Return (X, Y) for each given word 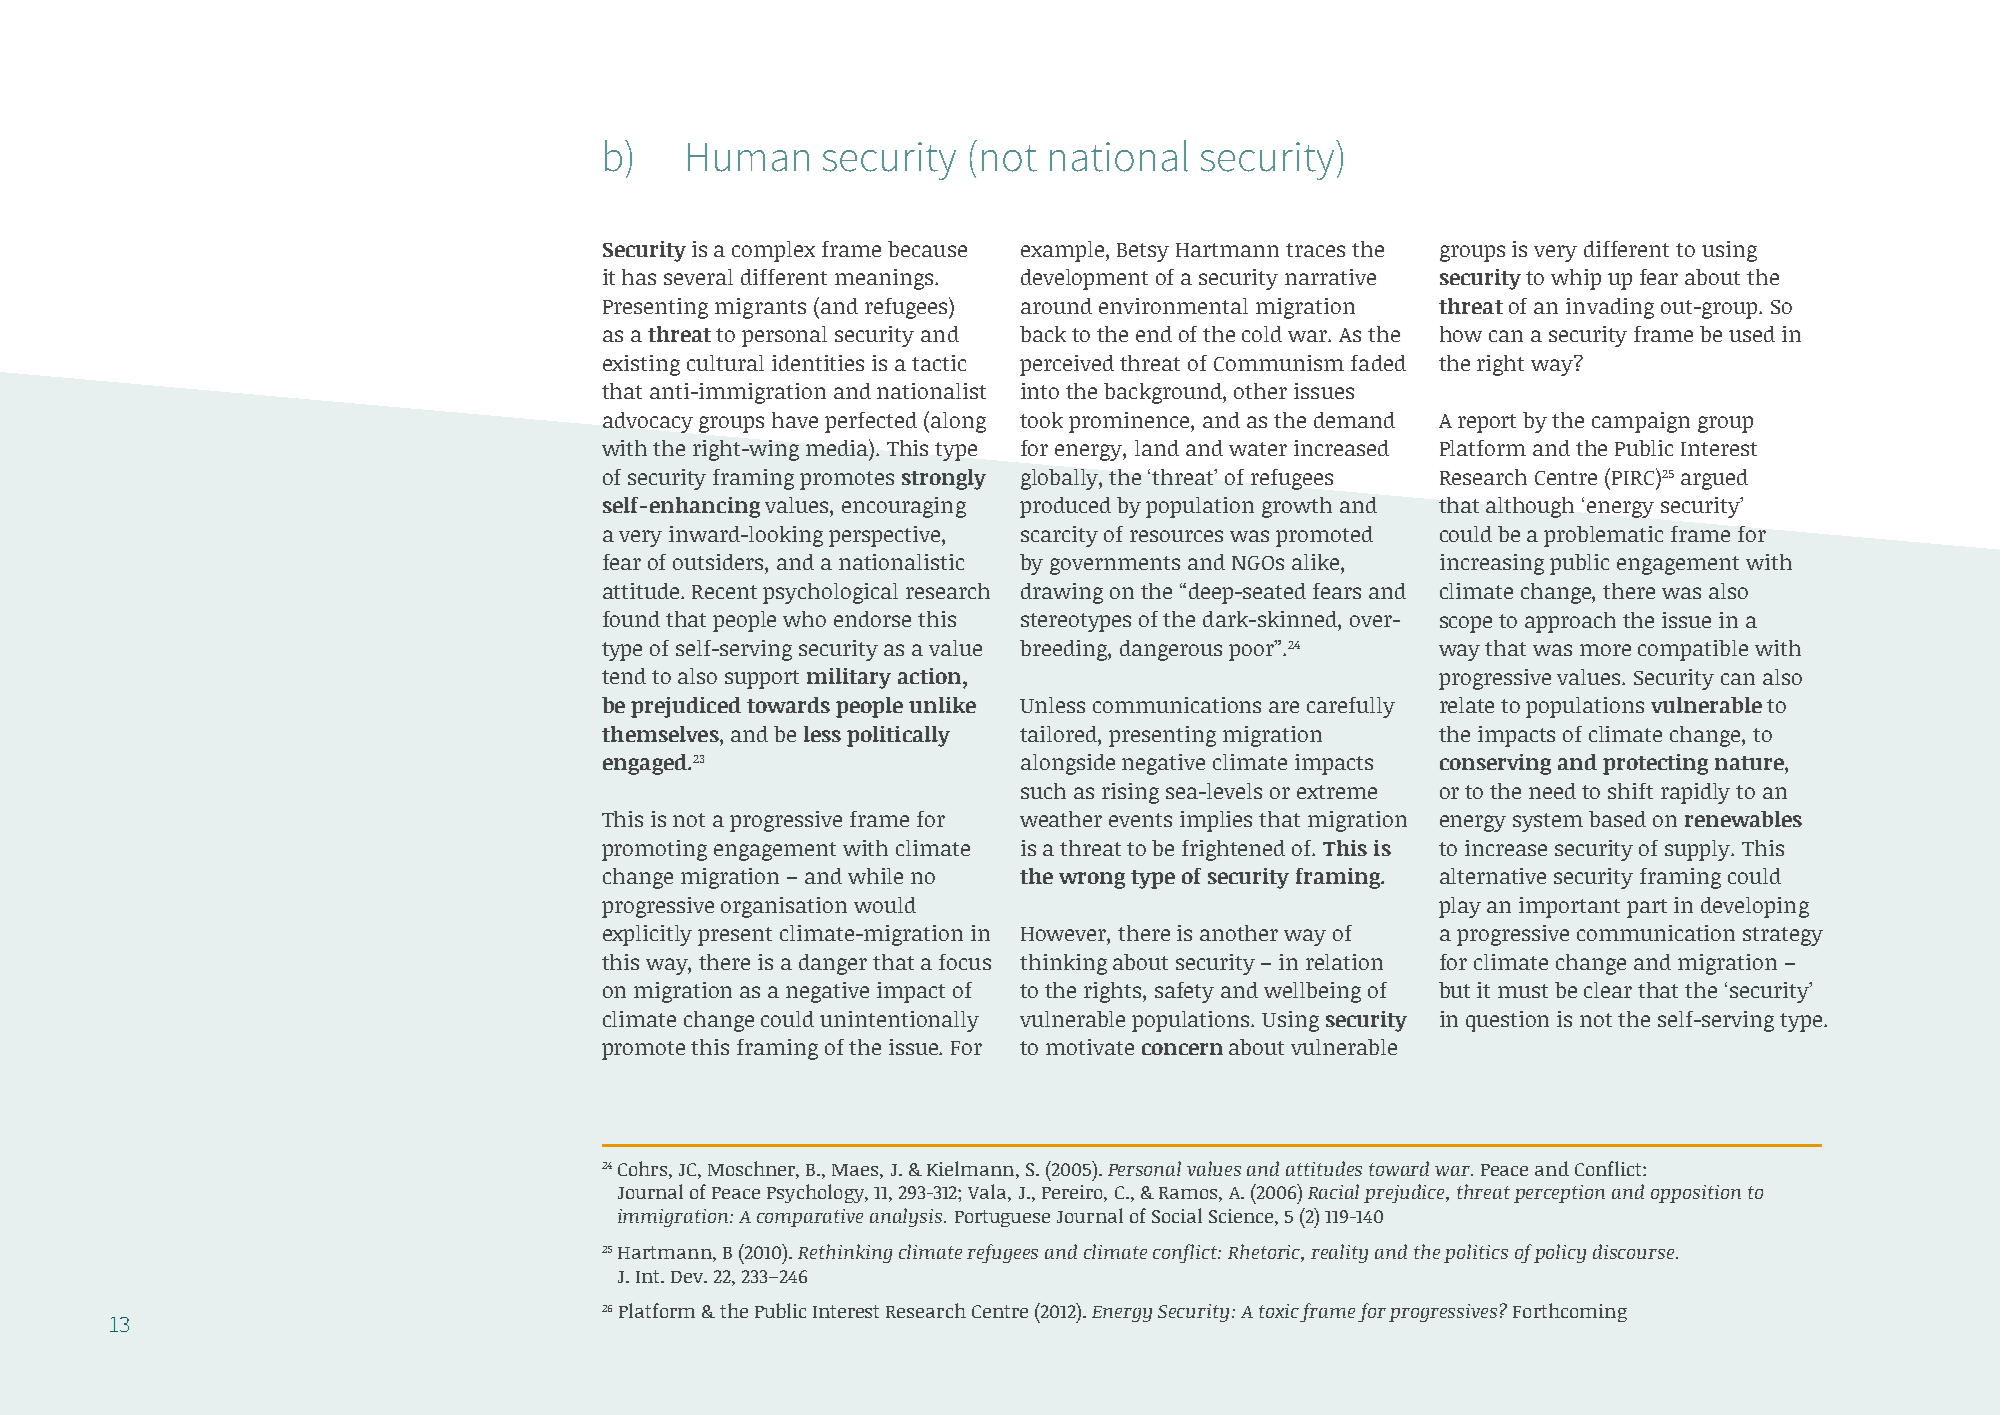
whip (1576, 279)
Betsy (1143, 252)
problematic (1603, 536)
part (1647, 908)
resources (1176, 536)
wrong (1092, 880)
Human (748, 157)
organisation (784, 907)
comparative (810, 1218)
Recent (724, 592)
